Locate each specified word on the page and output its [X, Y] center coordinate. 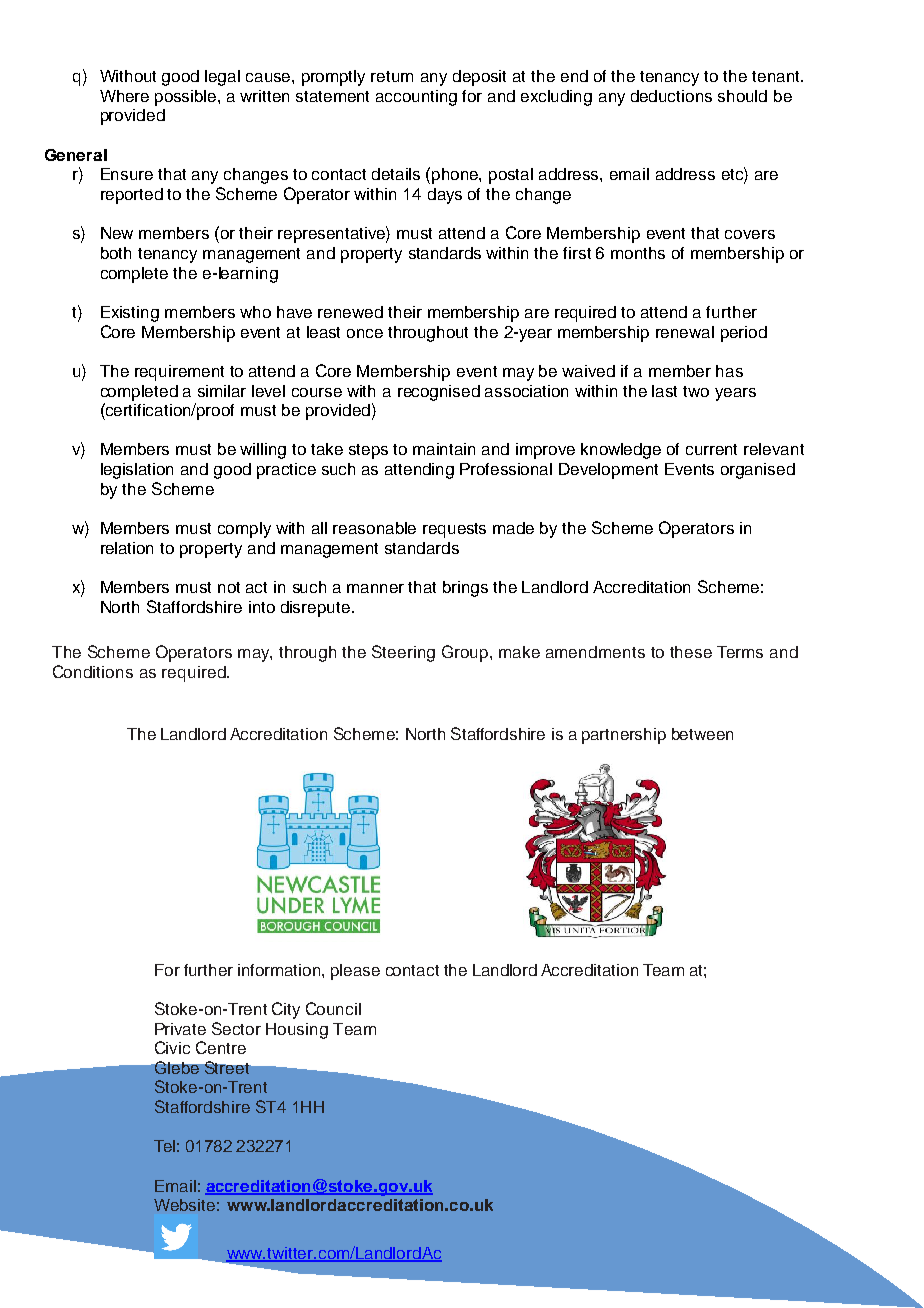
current [711, 449]
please [355, 972]
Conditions [93, 671]
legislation [137, 471]
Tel [164, 1146]
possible [187, 98]
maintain [444, 449]
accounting [416, 98]
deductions [671, 96]
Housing [297, 1031]
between [702, 734]
